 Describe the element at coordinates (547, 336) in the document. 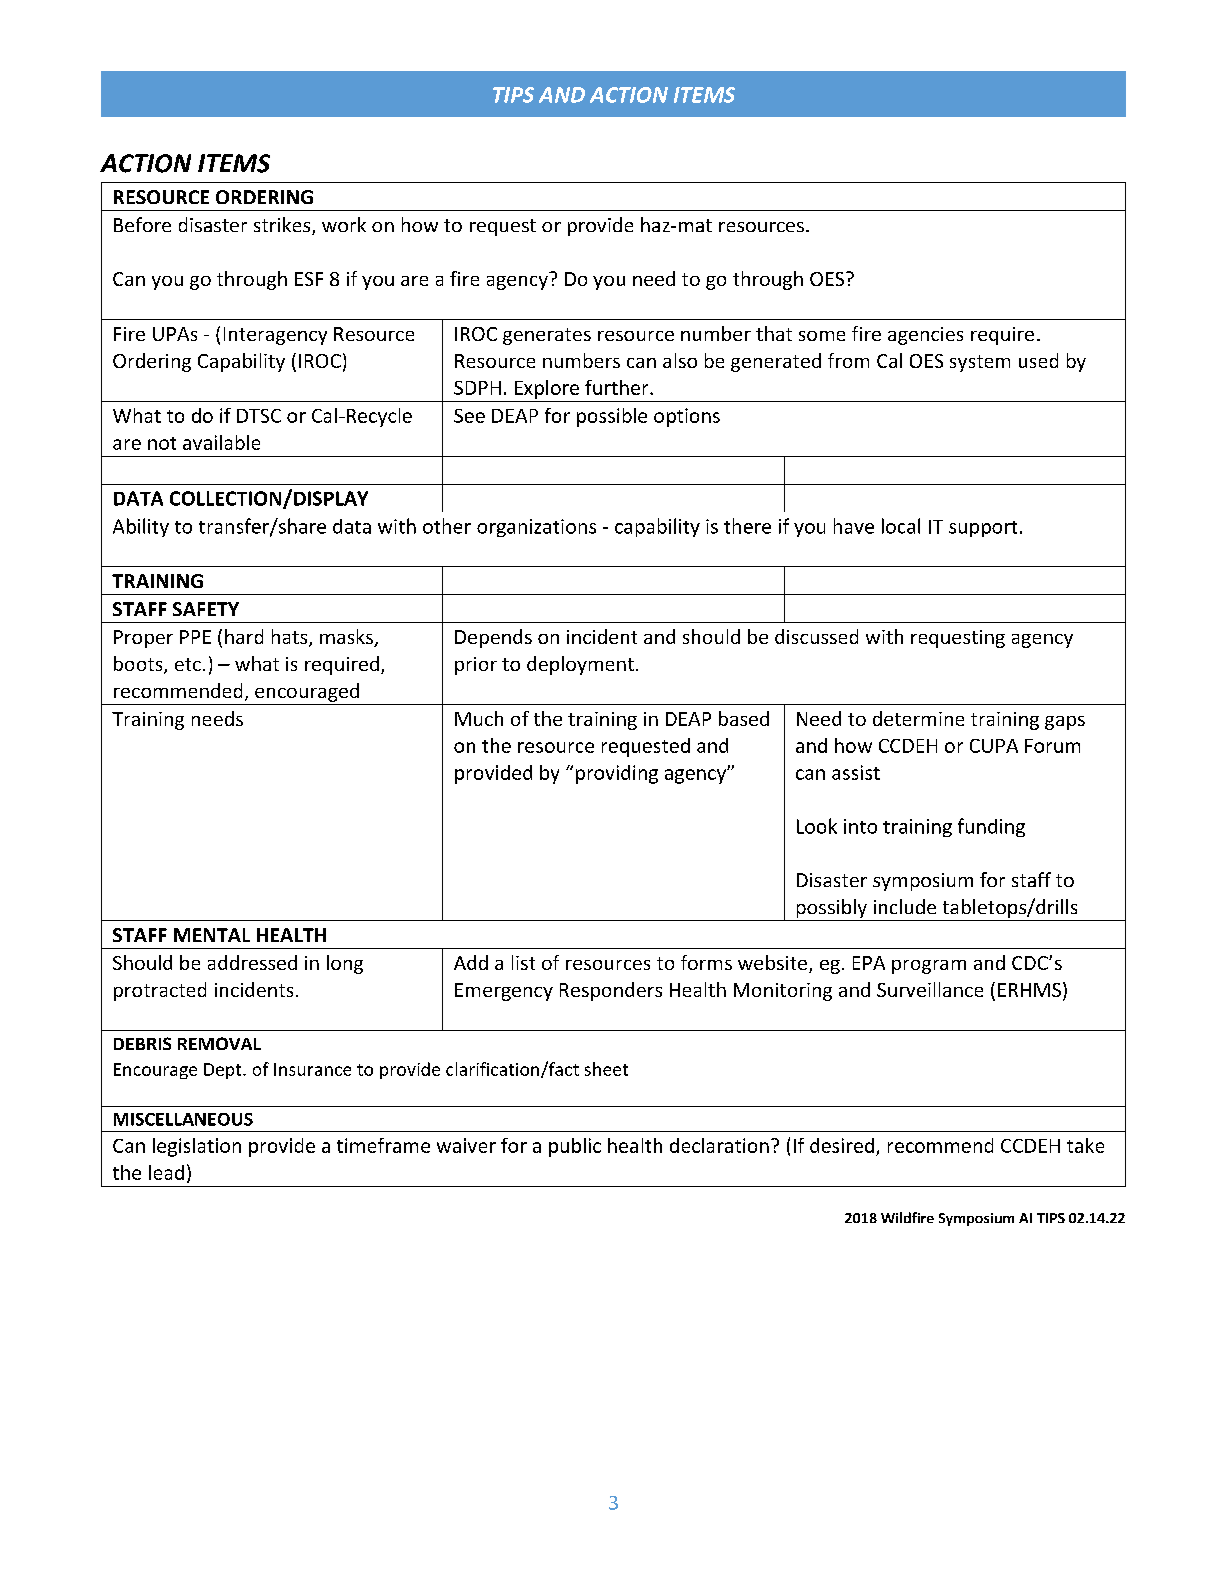

I see `generates` at that location.
